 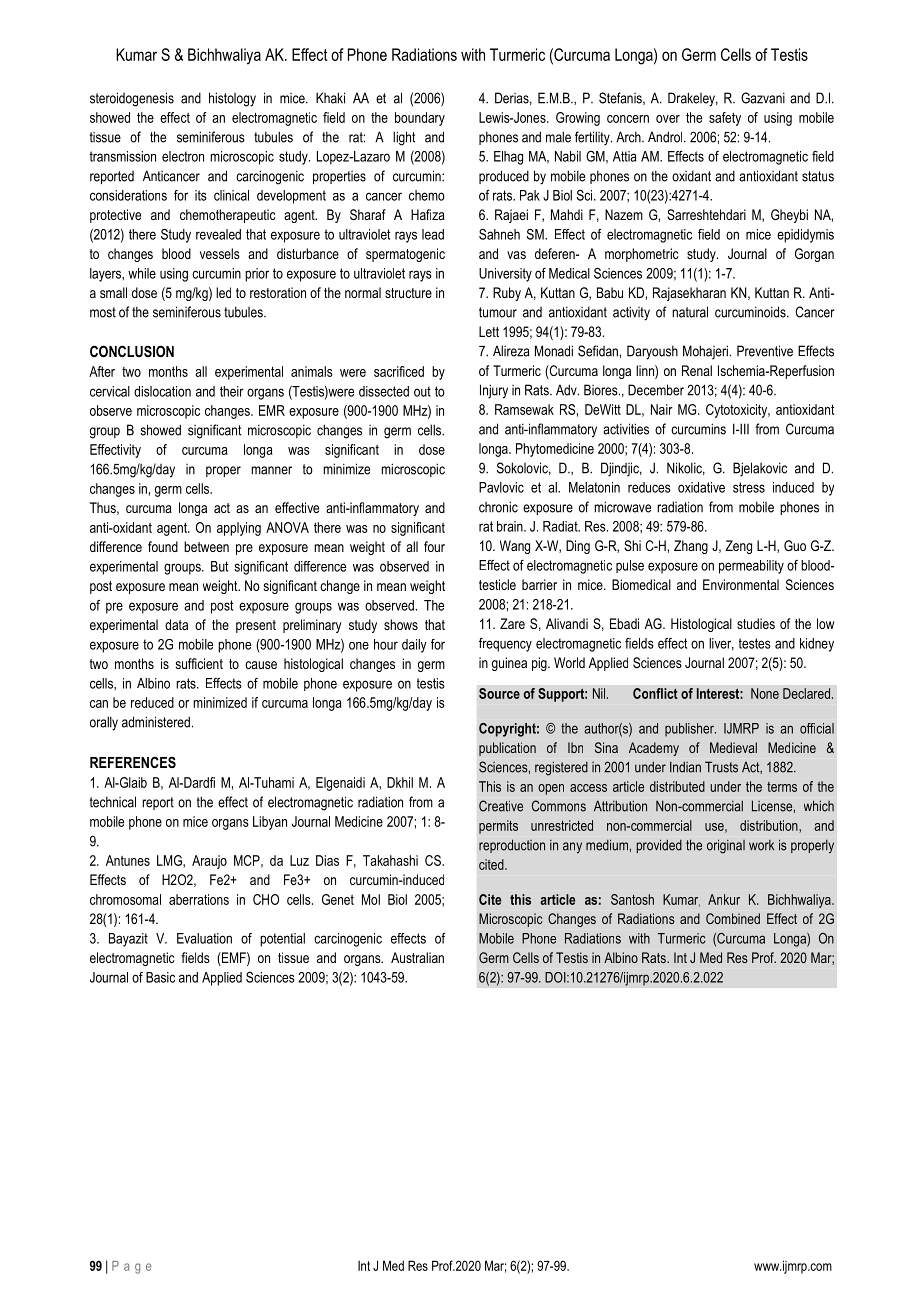 I want to click on administered, so click(x=156, y=722).
